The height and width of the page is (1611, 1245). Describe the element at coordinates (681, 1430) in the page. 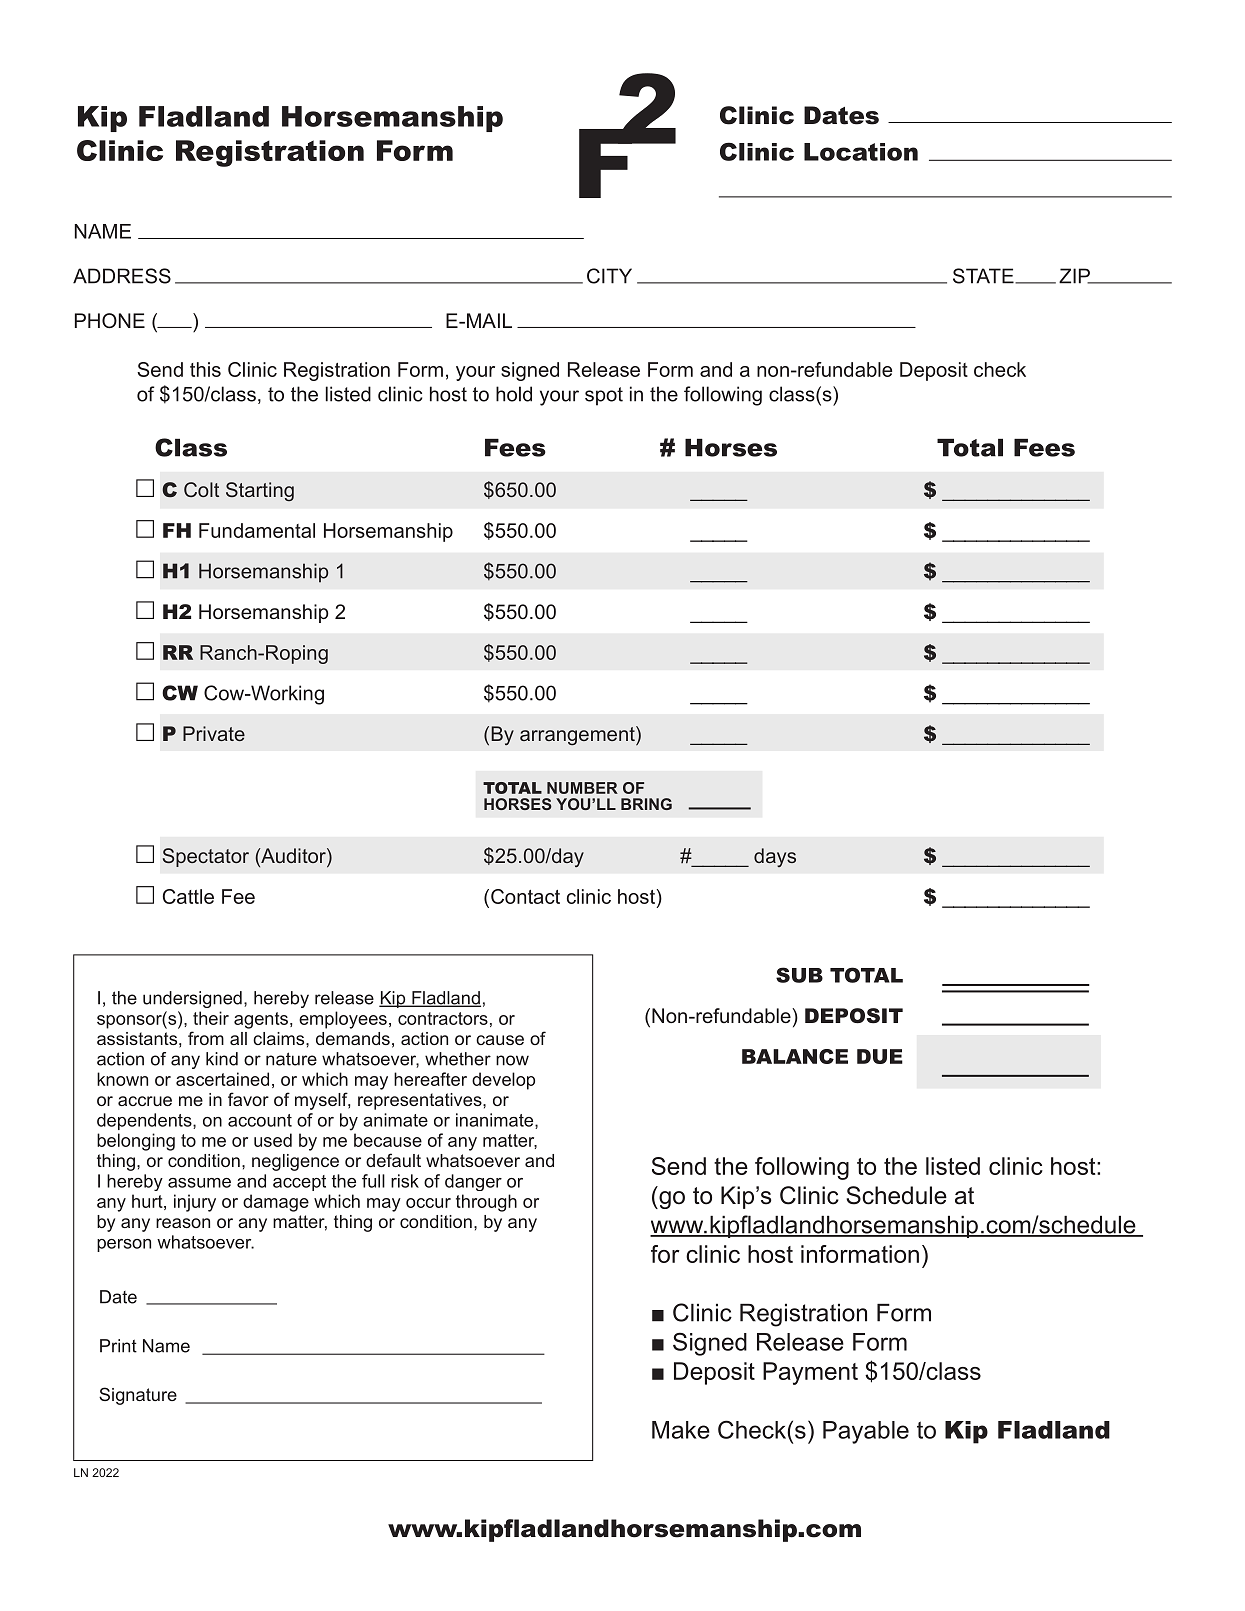

I see `Make` at that location.
